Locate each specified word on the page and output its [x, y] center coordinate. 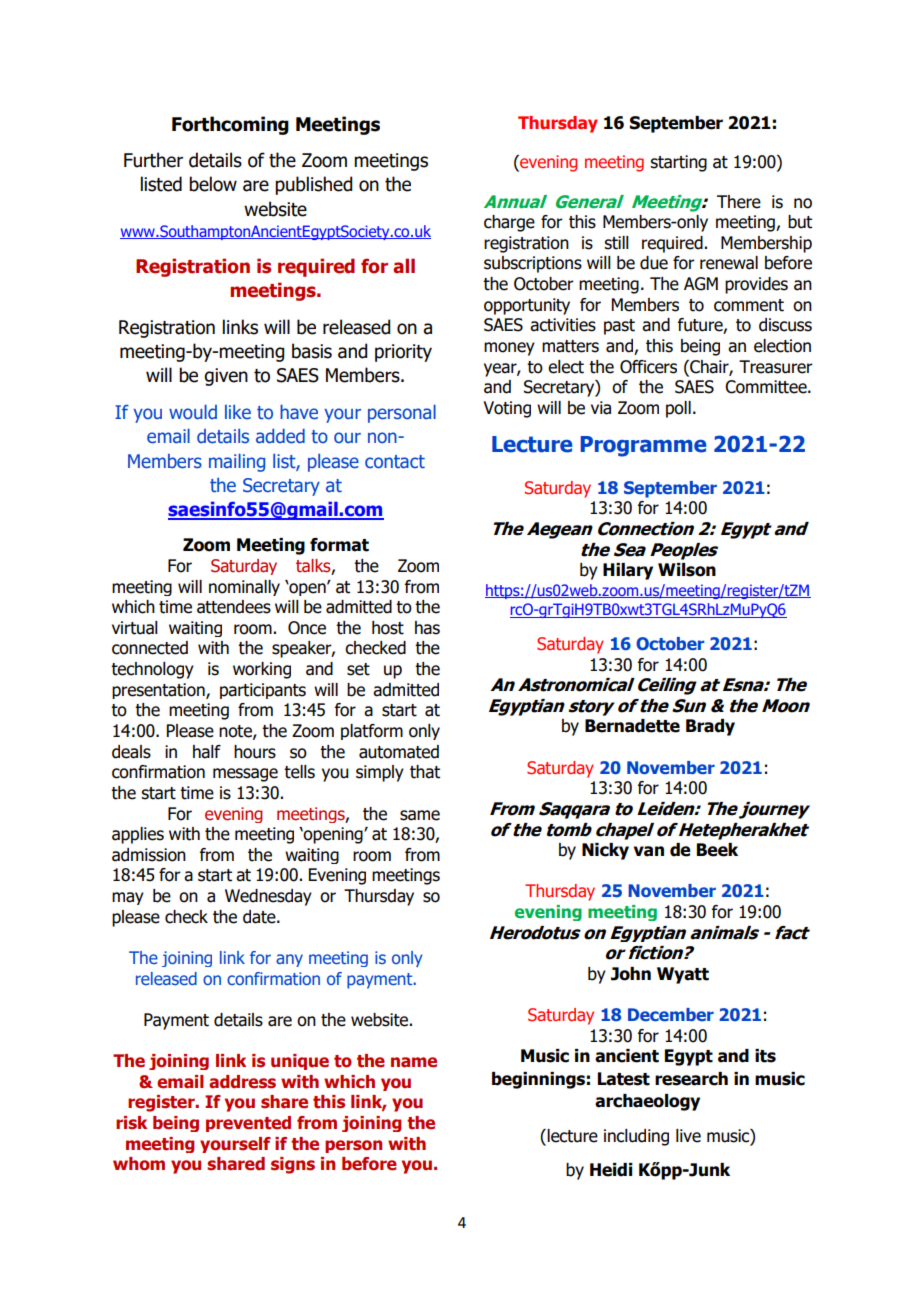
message [245, 775]
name [414, 1062]
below [213, 184]
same [420, 815]
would [193, 412]
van [649, 851]
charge [509, 223]
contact [395, 462]
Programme [644, 446]
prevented [248, 1124]
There [739, 202]
